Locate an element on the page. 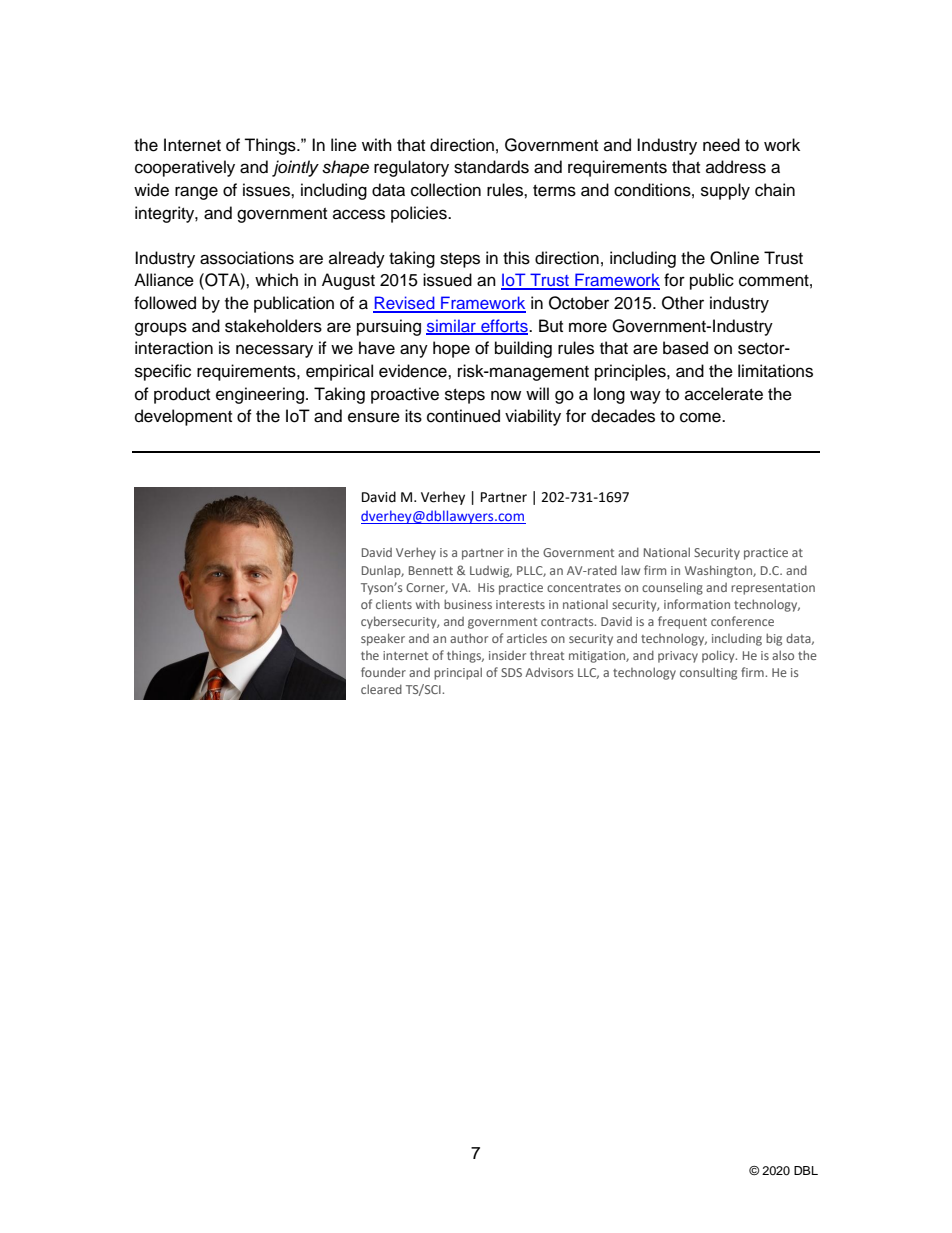 Image resolution: width=952 pixels, height=1233 pixels. founder is located at coordinates (383, 672).
